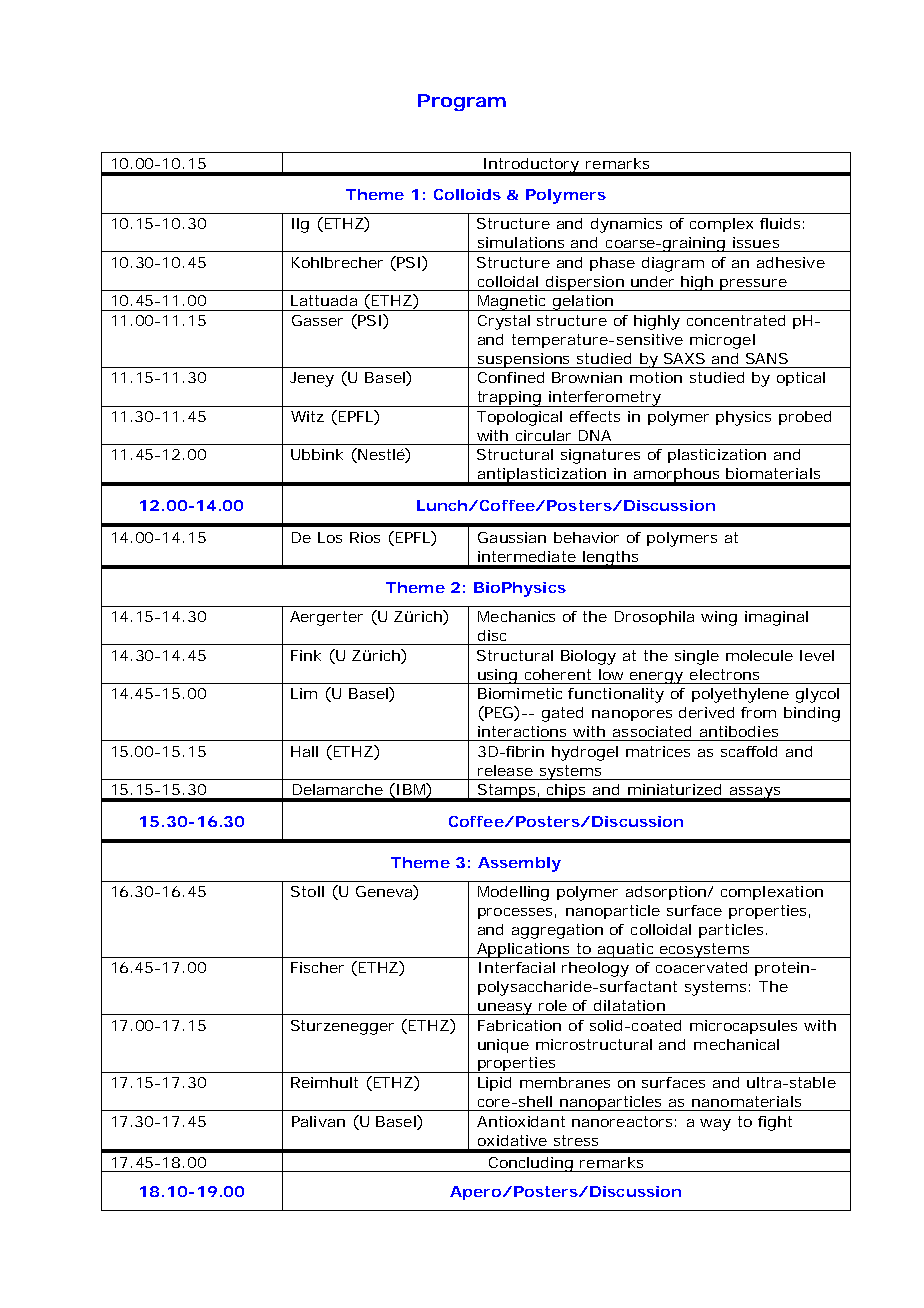  Describe the element at coordinates (300, 225) in the screenshot. I see `Ilg` at that location.
